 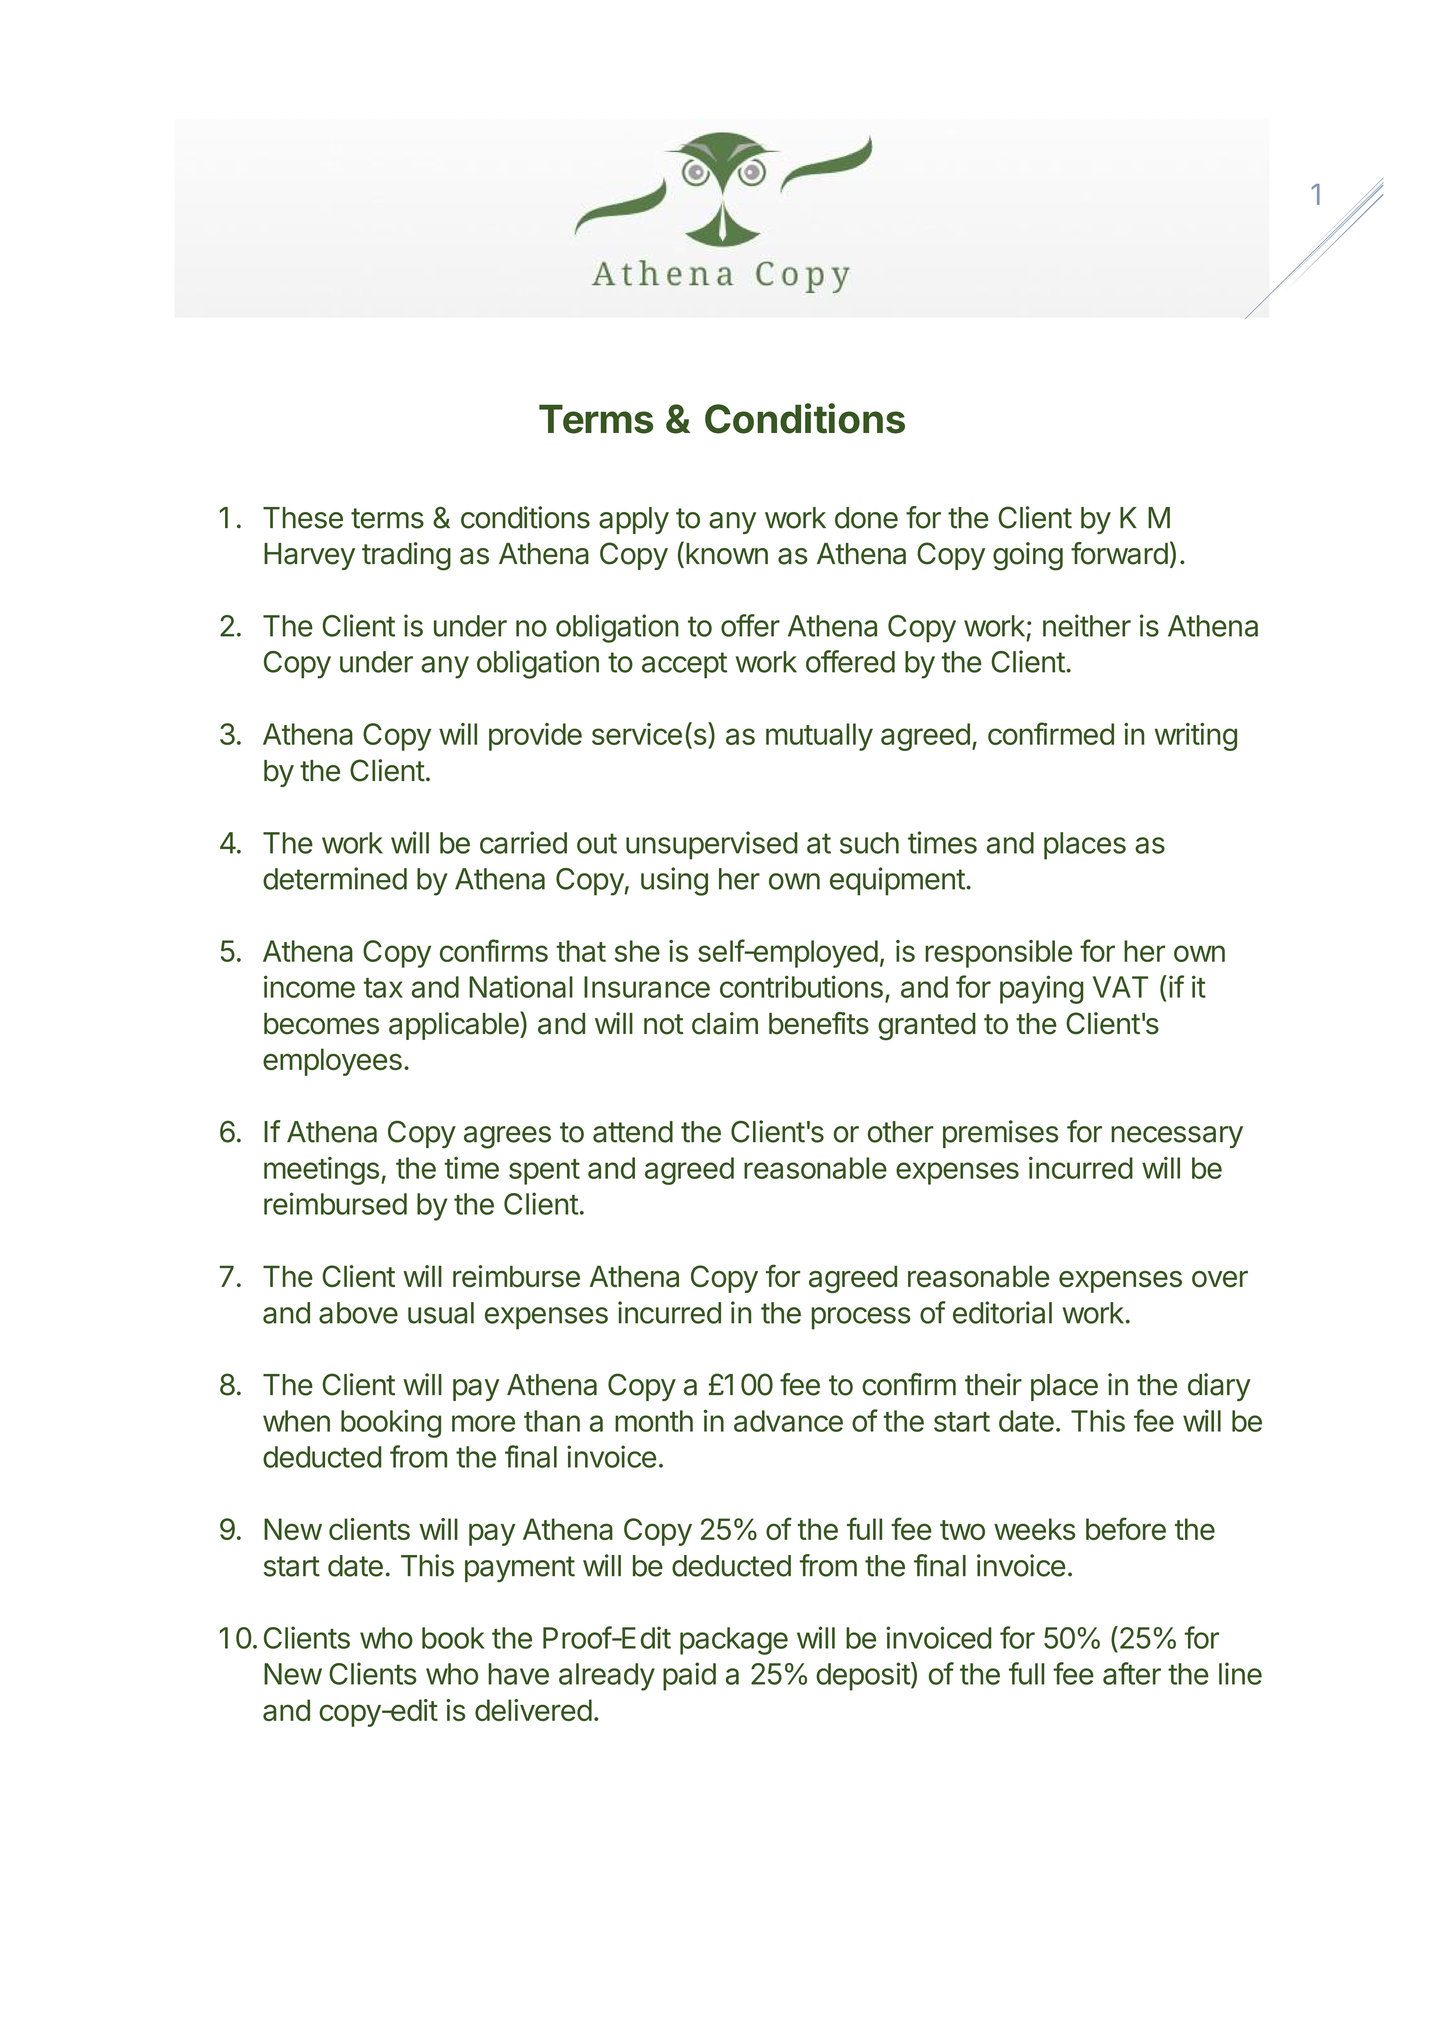 What do you see at coordinates (727, 554) in the page?
I see `known` at bounding box center [727, 554].
